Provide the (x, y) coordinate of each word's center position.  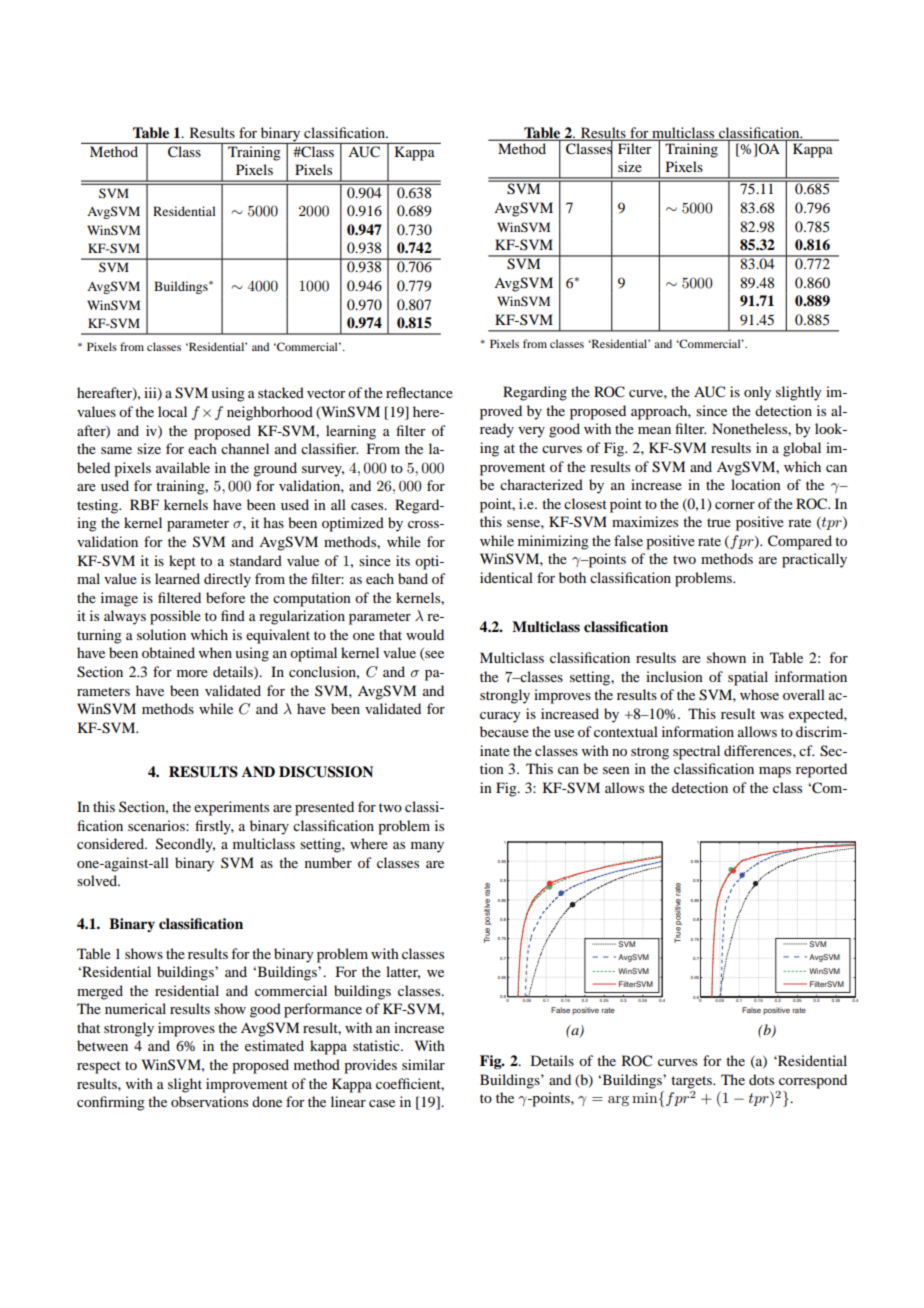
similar (423, 1064)
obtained (168, 652)
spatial (748, 678)
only (757, 393)
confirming (111, 1103)
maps (775, 772)
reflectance (419, 392)
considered (111, 843)
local (172, 411)
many (427, 847)
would (425, 634)
